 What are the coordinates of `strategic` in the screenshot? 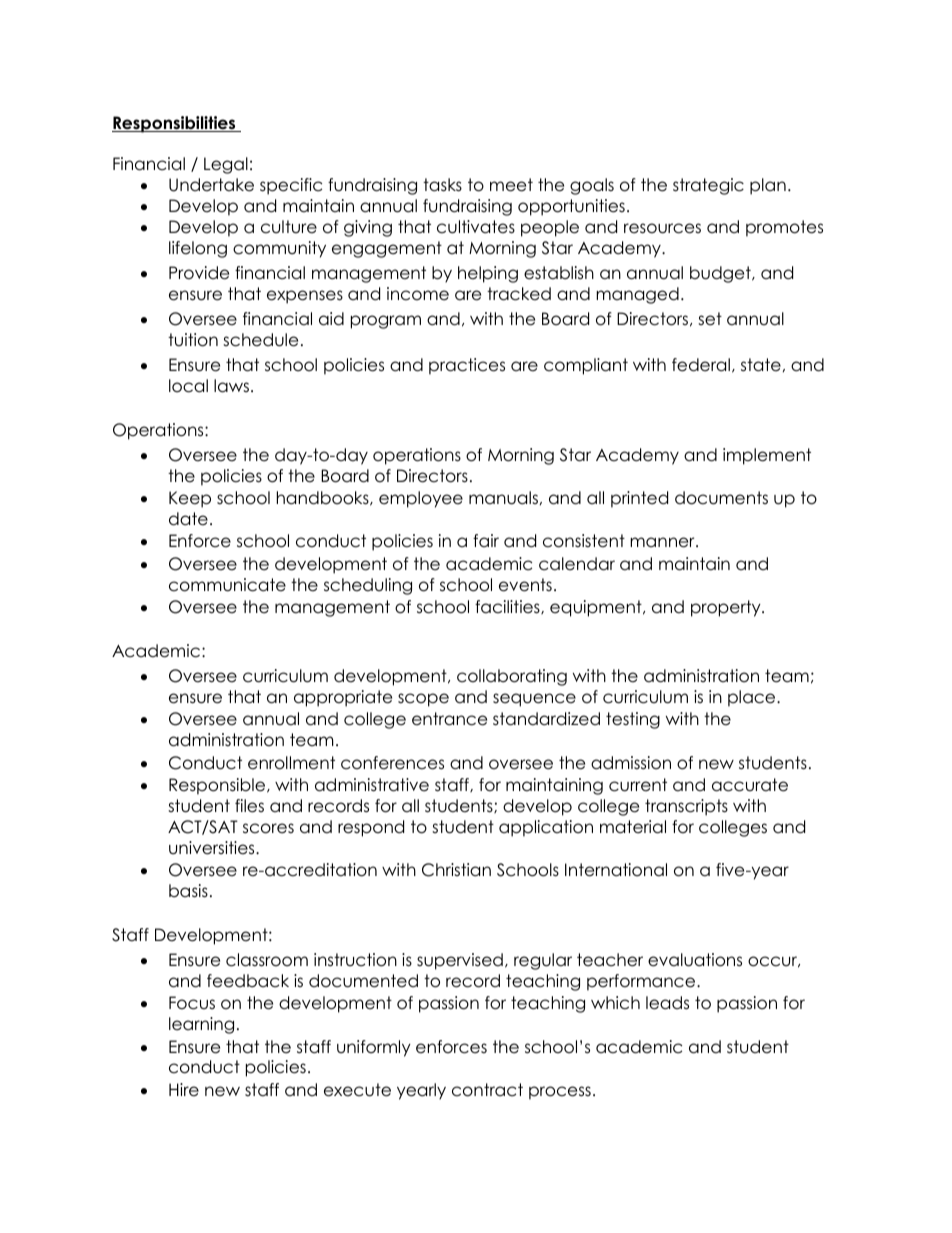 It's located at (708, 186).
